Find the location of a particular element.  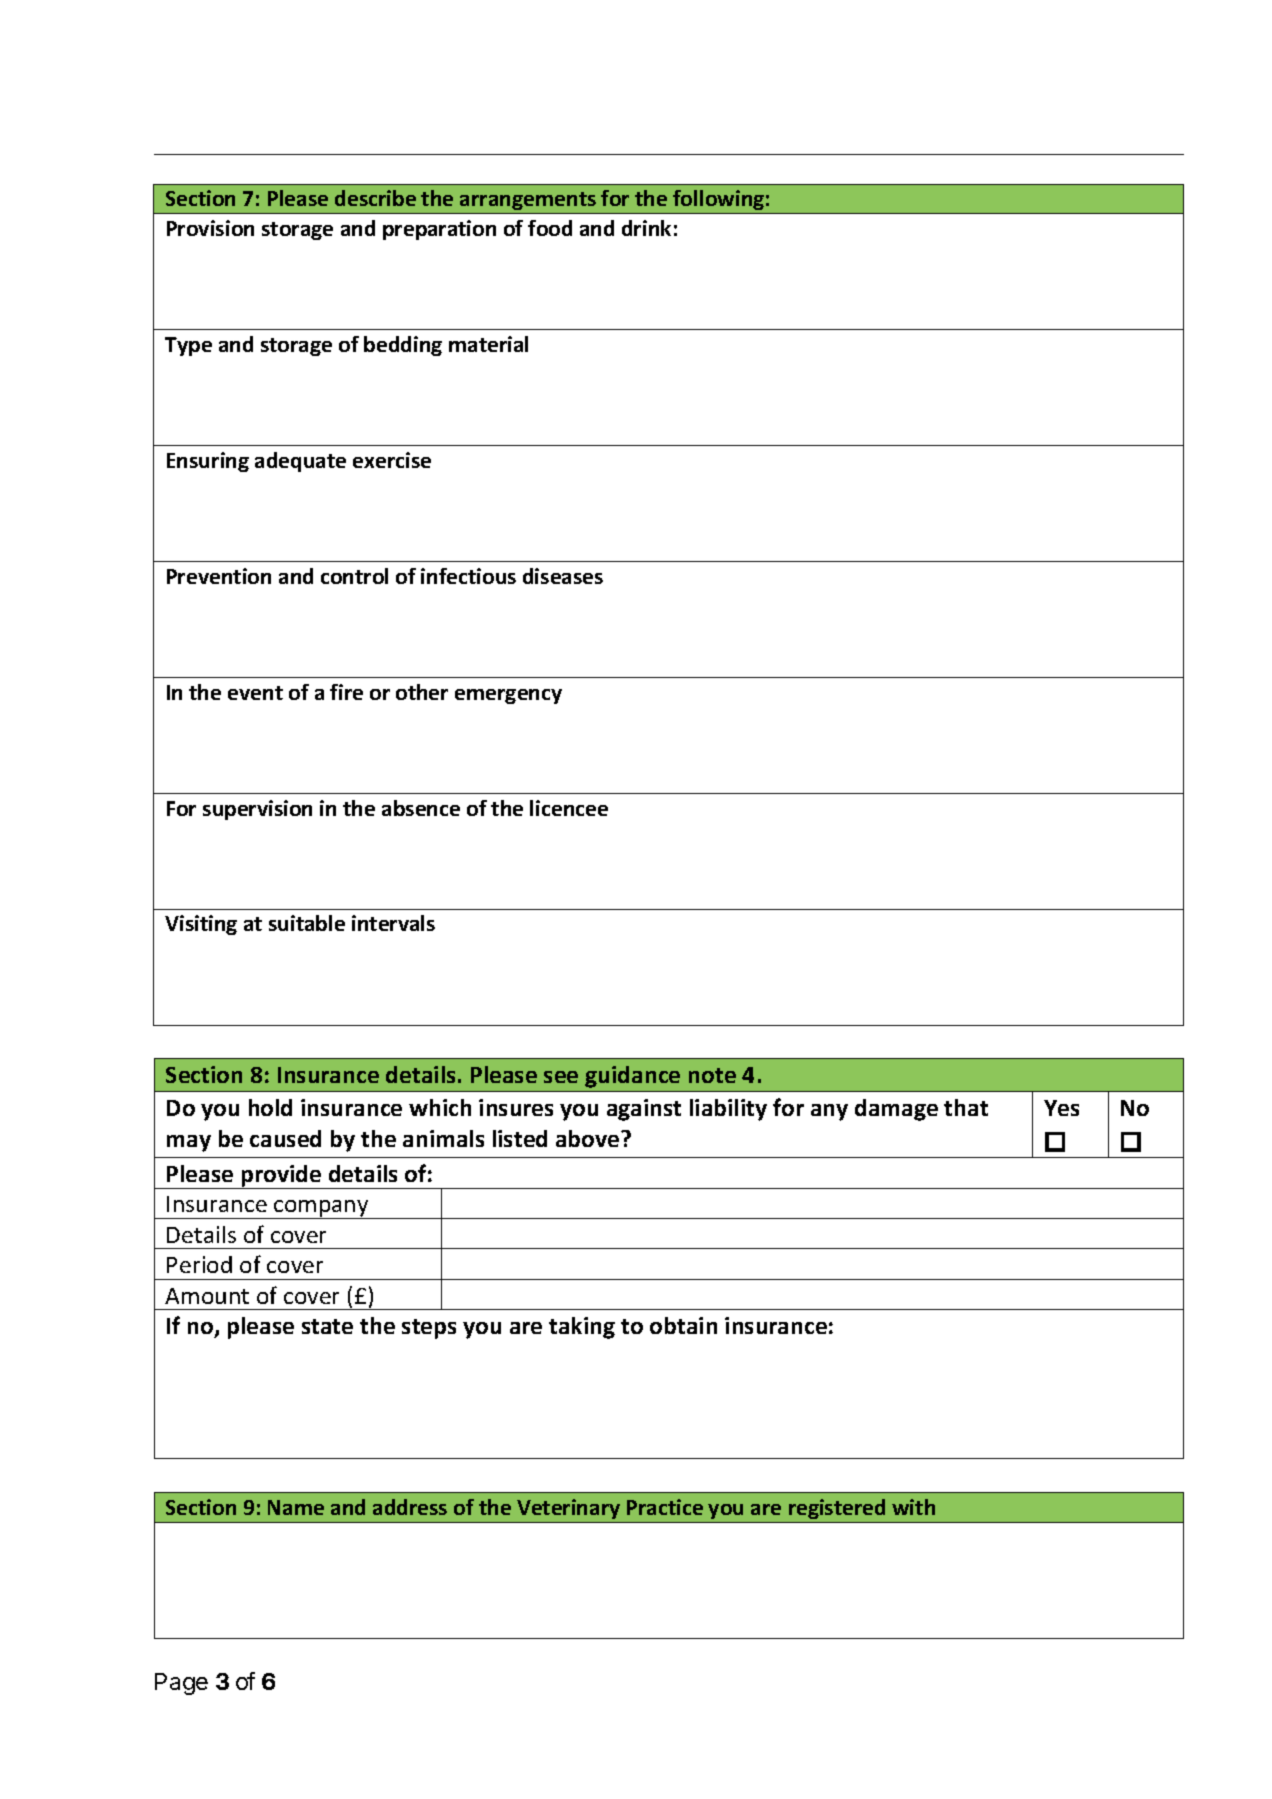

provide is located at coordinates (281, 1177).
